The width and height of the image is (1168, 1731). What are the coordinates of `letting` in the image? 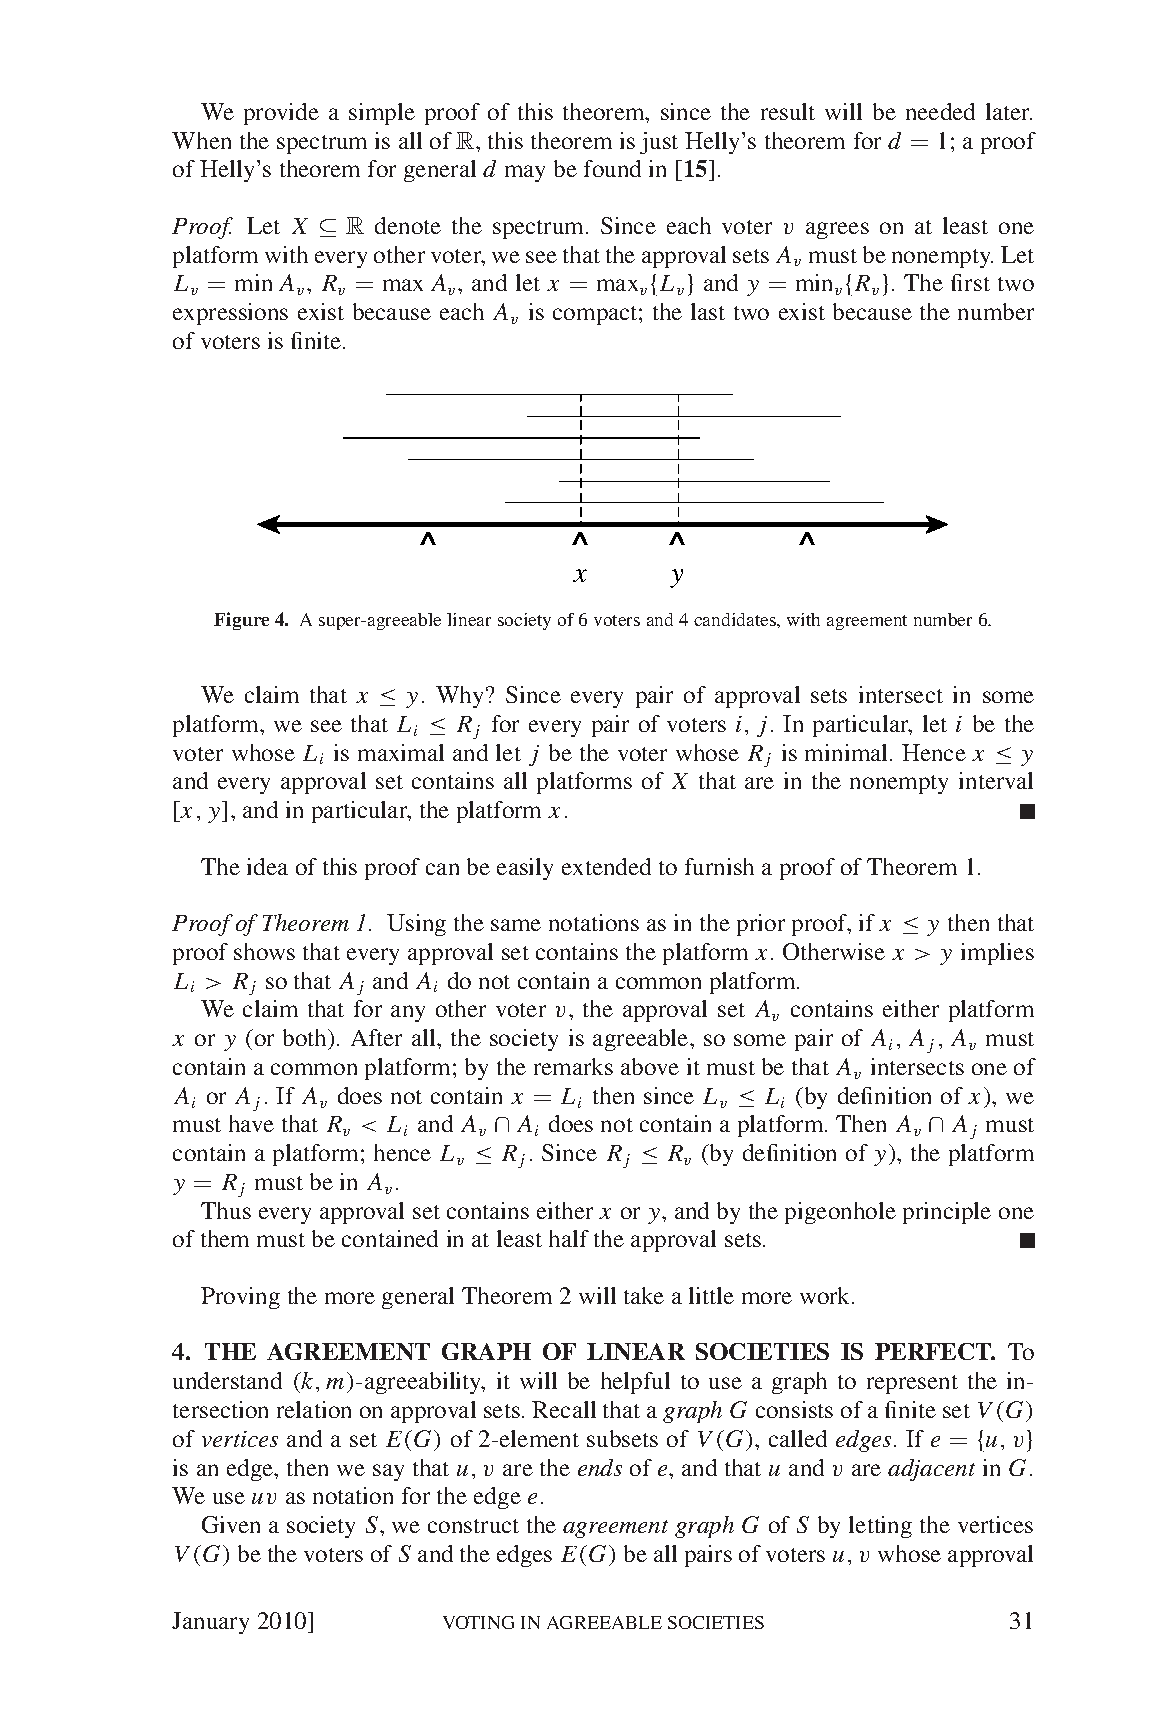 It's located at (880, 1527).
